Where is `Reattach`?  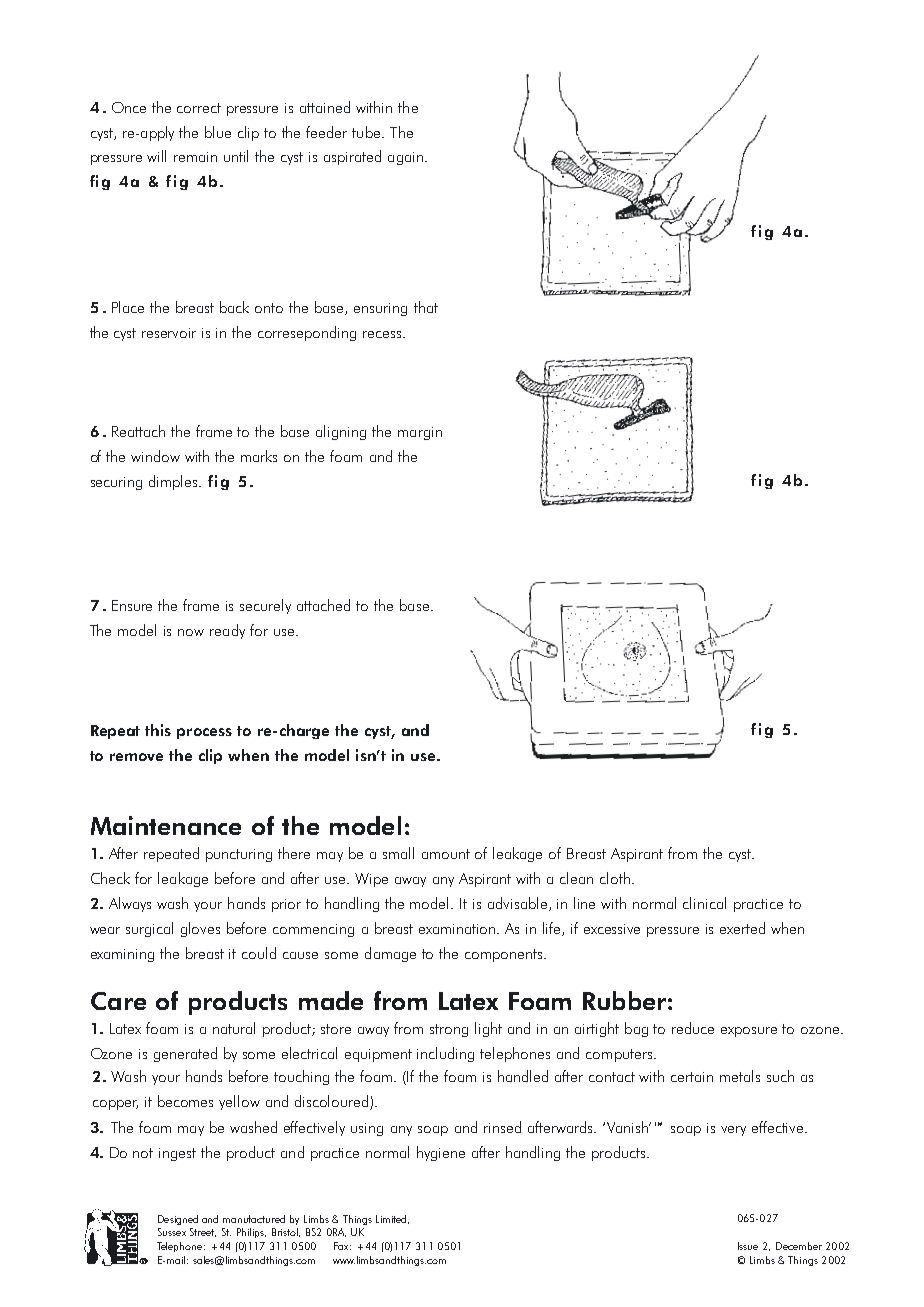
Reattach is located at coordinates (138, 431).
